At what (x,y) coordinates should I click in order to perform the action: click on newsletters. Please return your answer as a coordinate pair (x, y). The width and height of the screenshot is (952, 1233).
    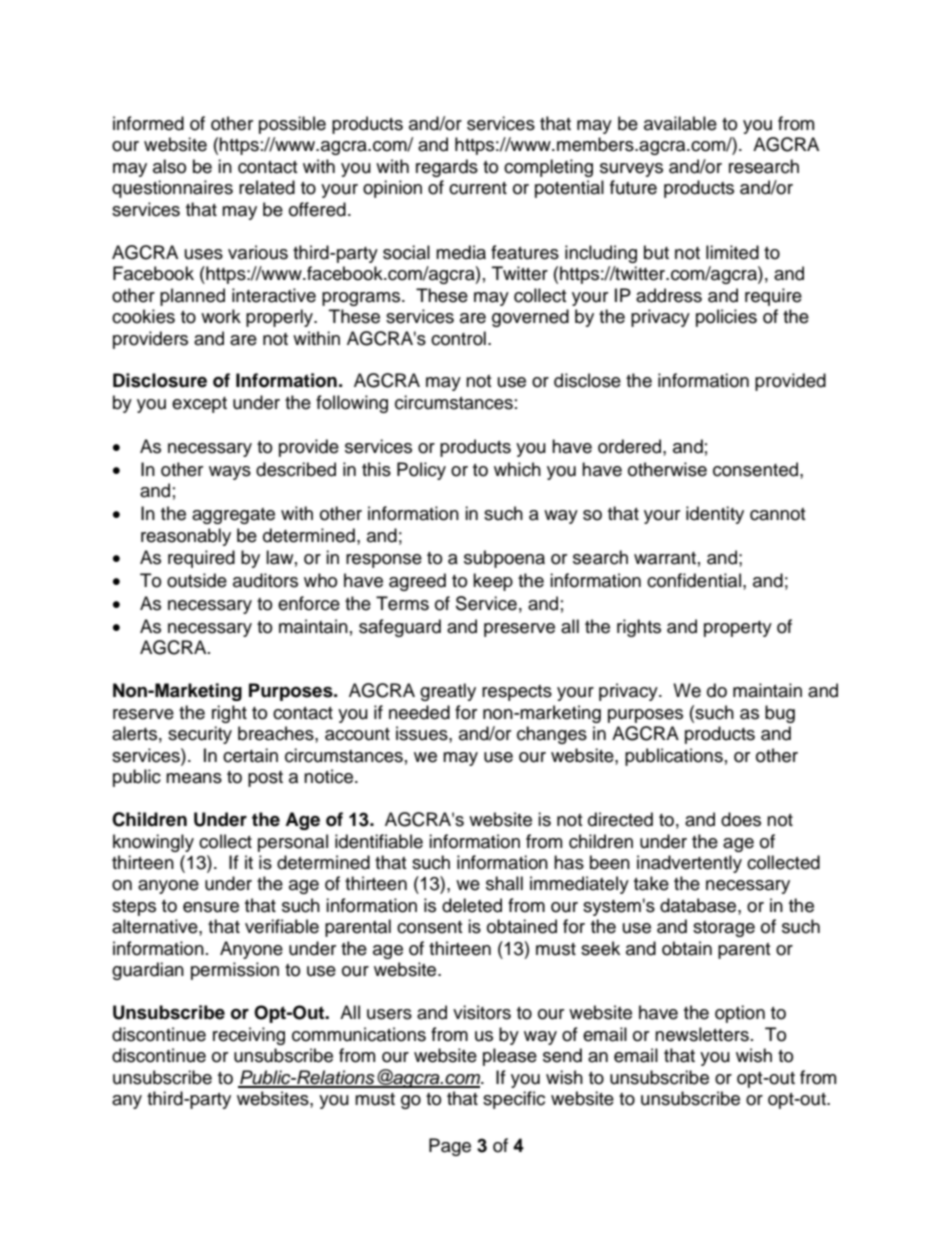
    Looking at the image, I should click on (702, 1034).
